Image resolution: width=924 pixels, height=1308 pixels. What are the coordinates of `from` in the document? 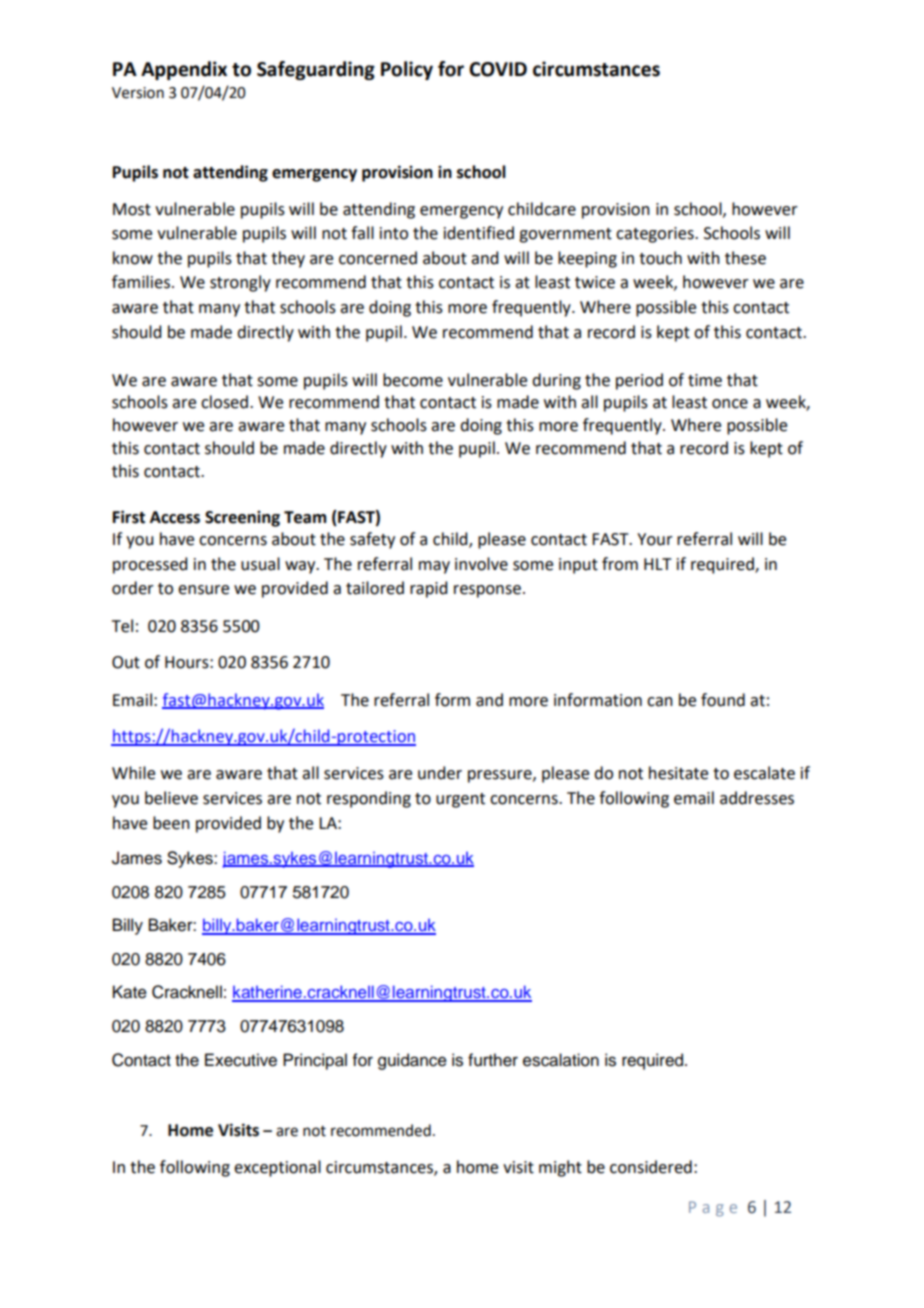 It's located at (620, 564).
